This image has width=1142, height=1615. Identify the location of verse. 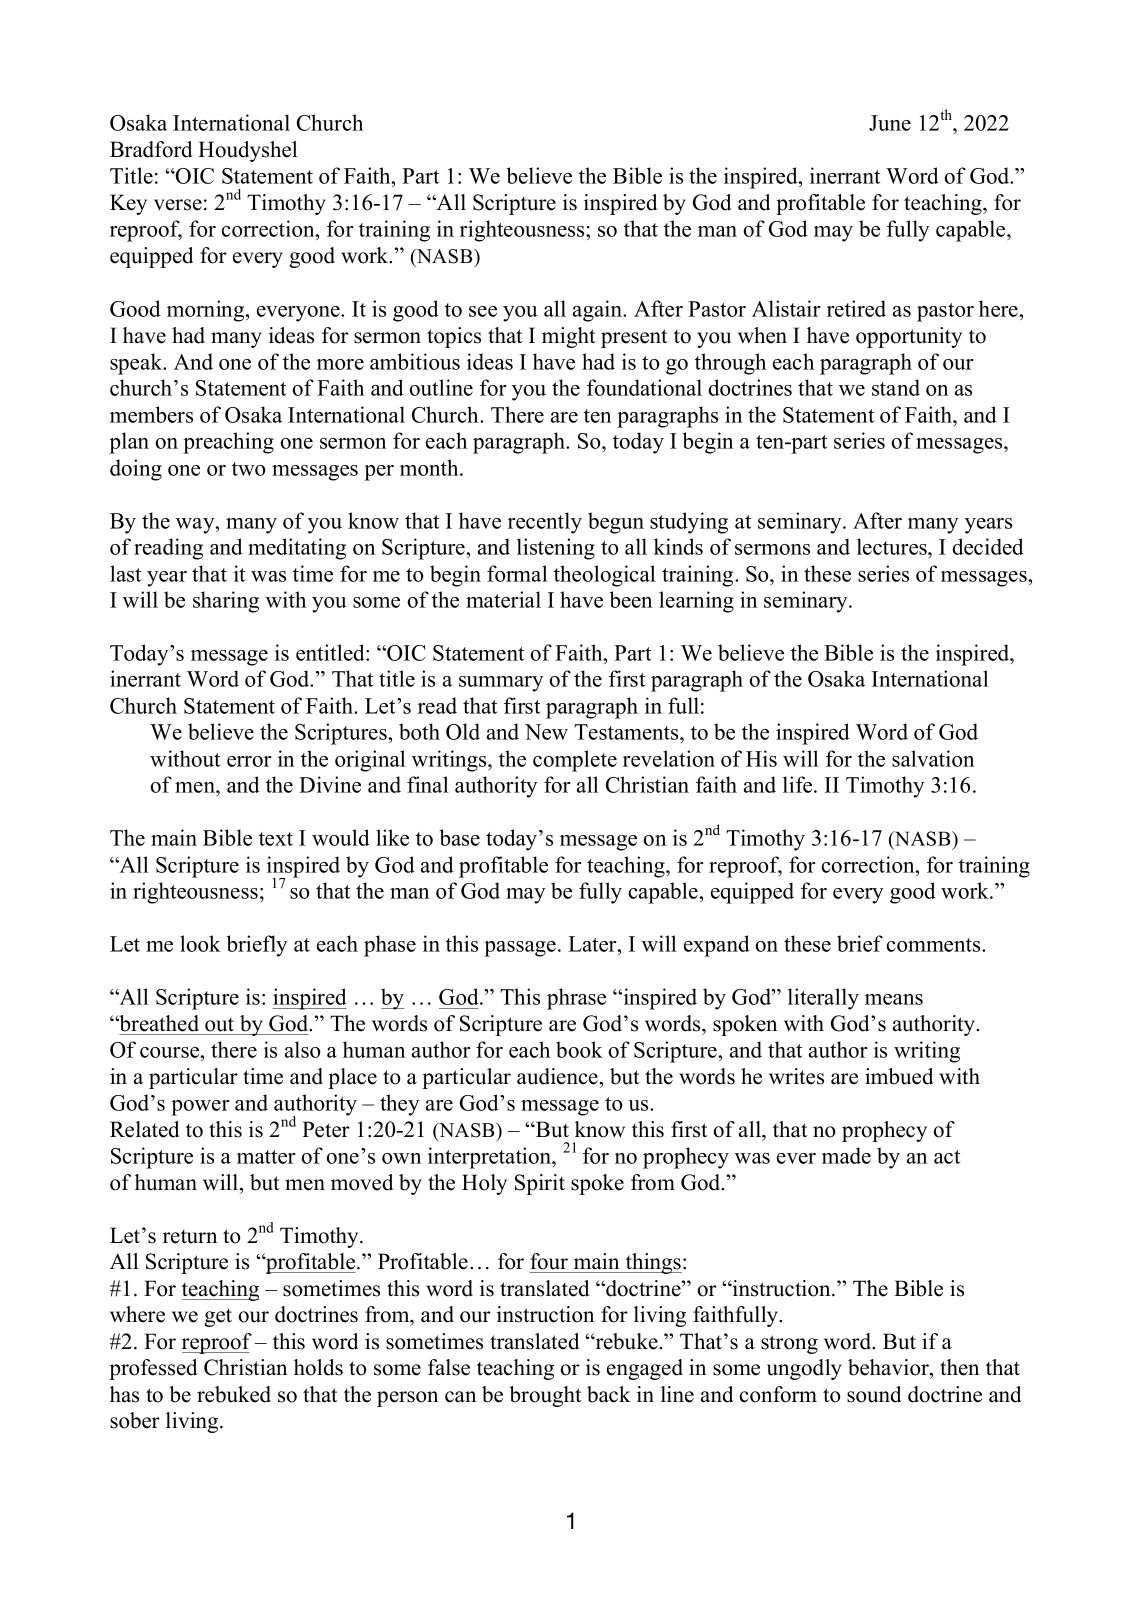
(178, 205).
